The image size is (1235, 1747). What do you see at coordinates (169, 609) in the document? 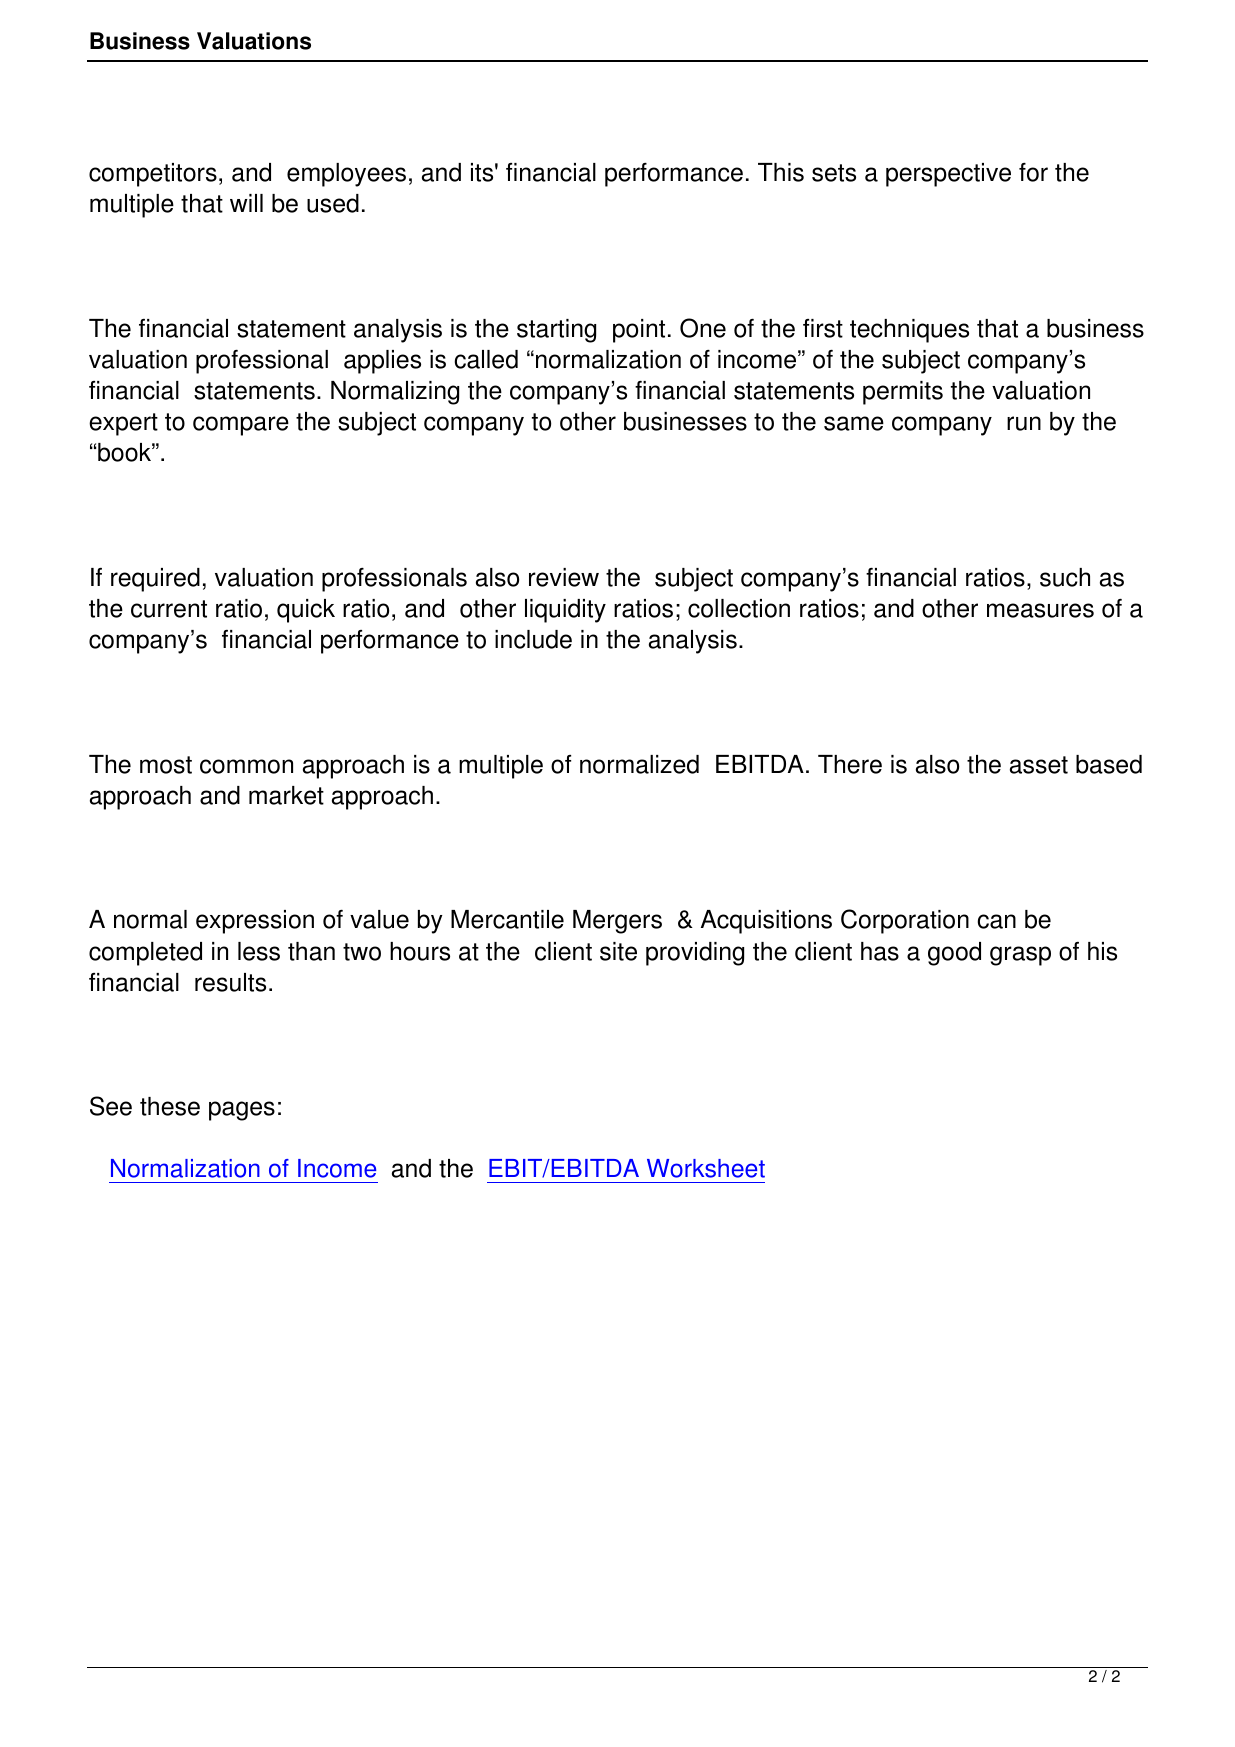
I see `current` at bounding box center [169, 609].
